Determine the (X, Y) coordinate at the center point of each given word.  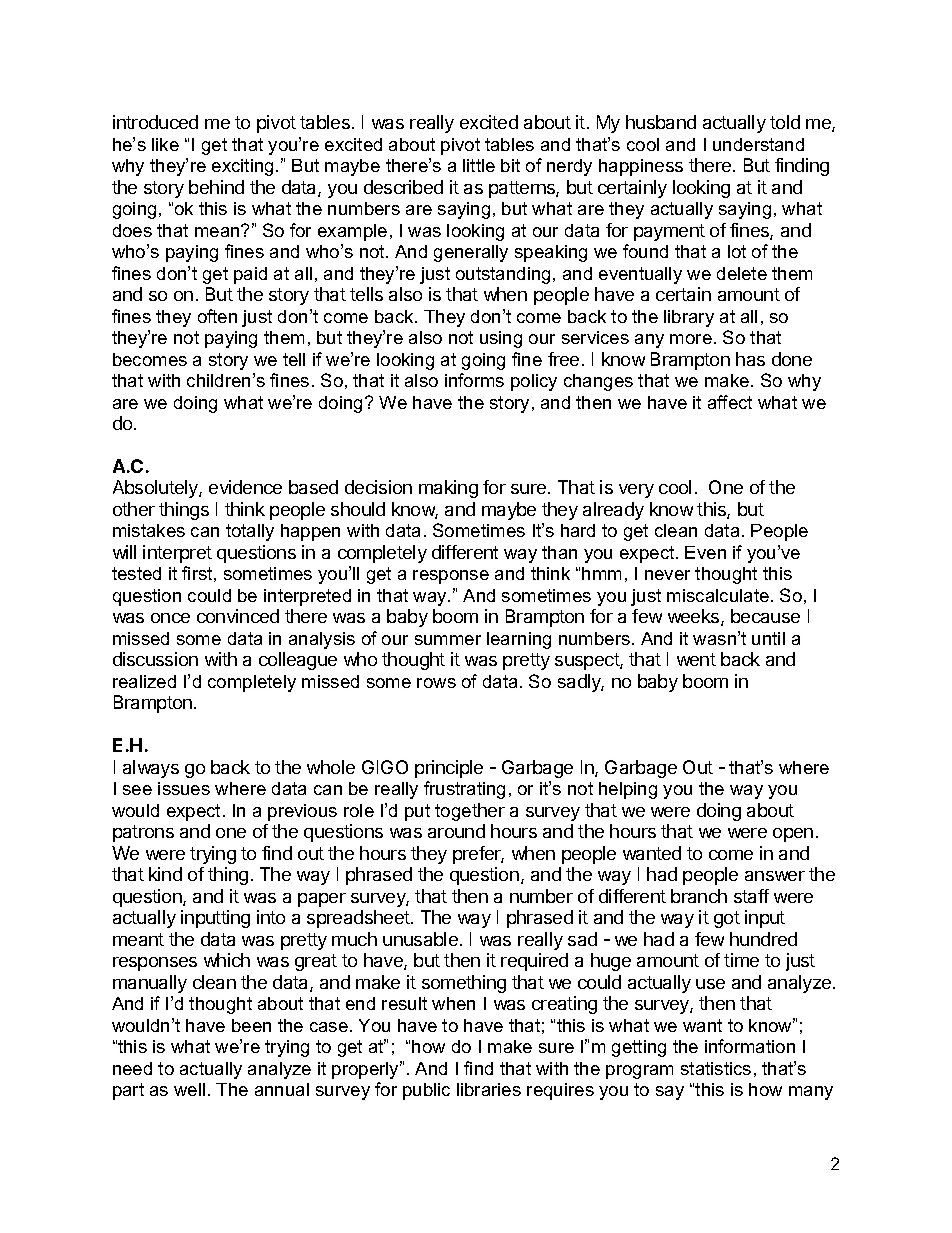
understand (758, 144)
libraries (489, 1089)
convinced (238, 616)
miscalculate (718, 595)
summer (448, 640)
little (479, 165)
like (165, 144)
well (189, 1089)
